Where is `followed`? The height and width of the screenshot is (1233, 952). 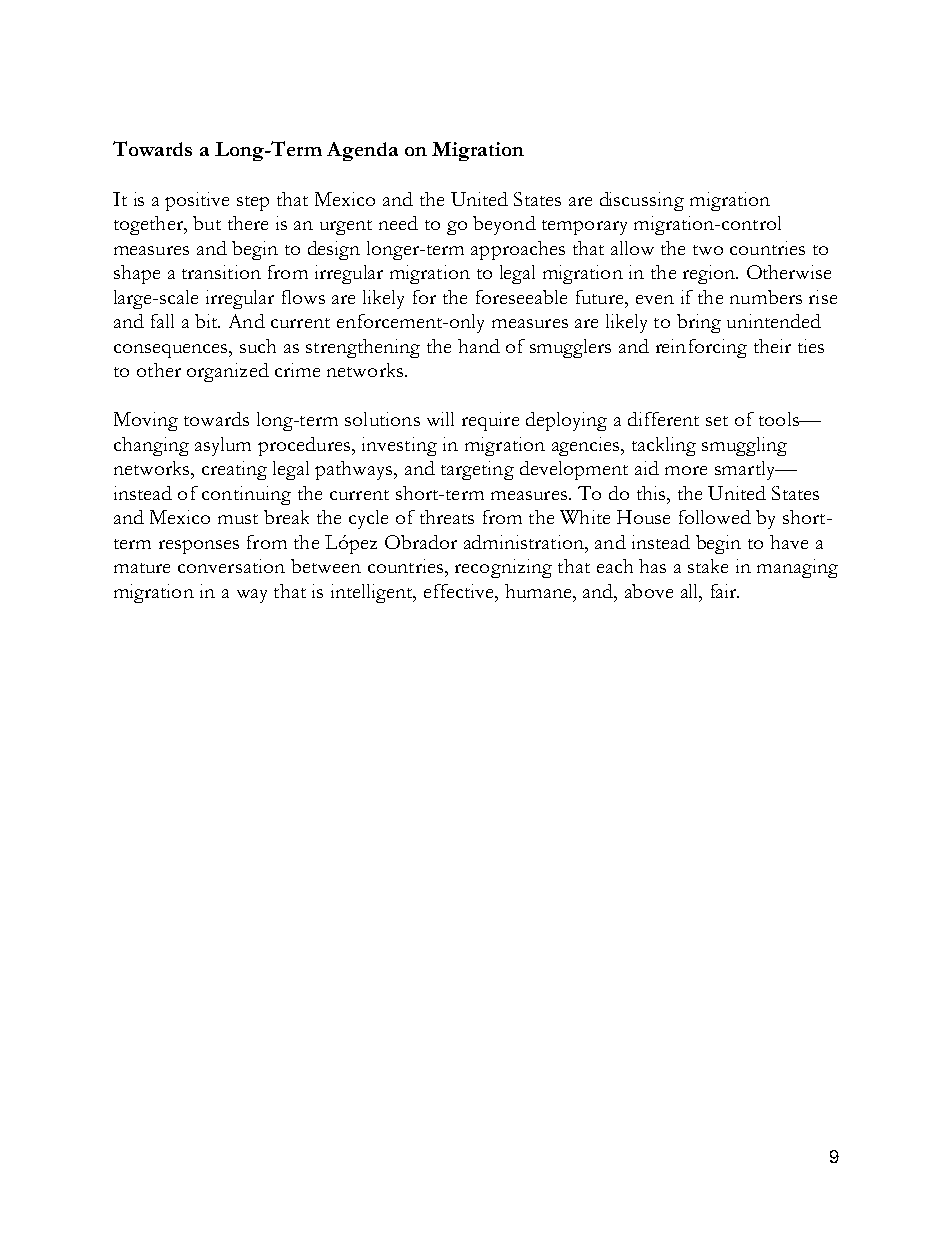
followed is located at coordinates (715, 517).
